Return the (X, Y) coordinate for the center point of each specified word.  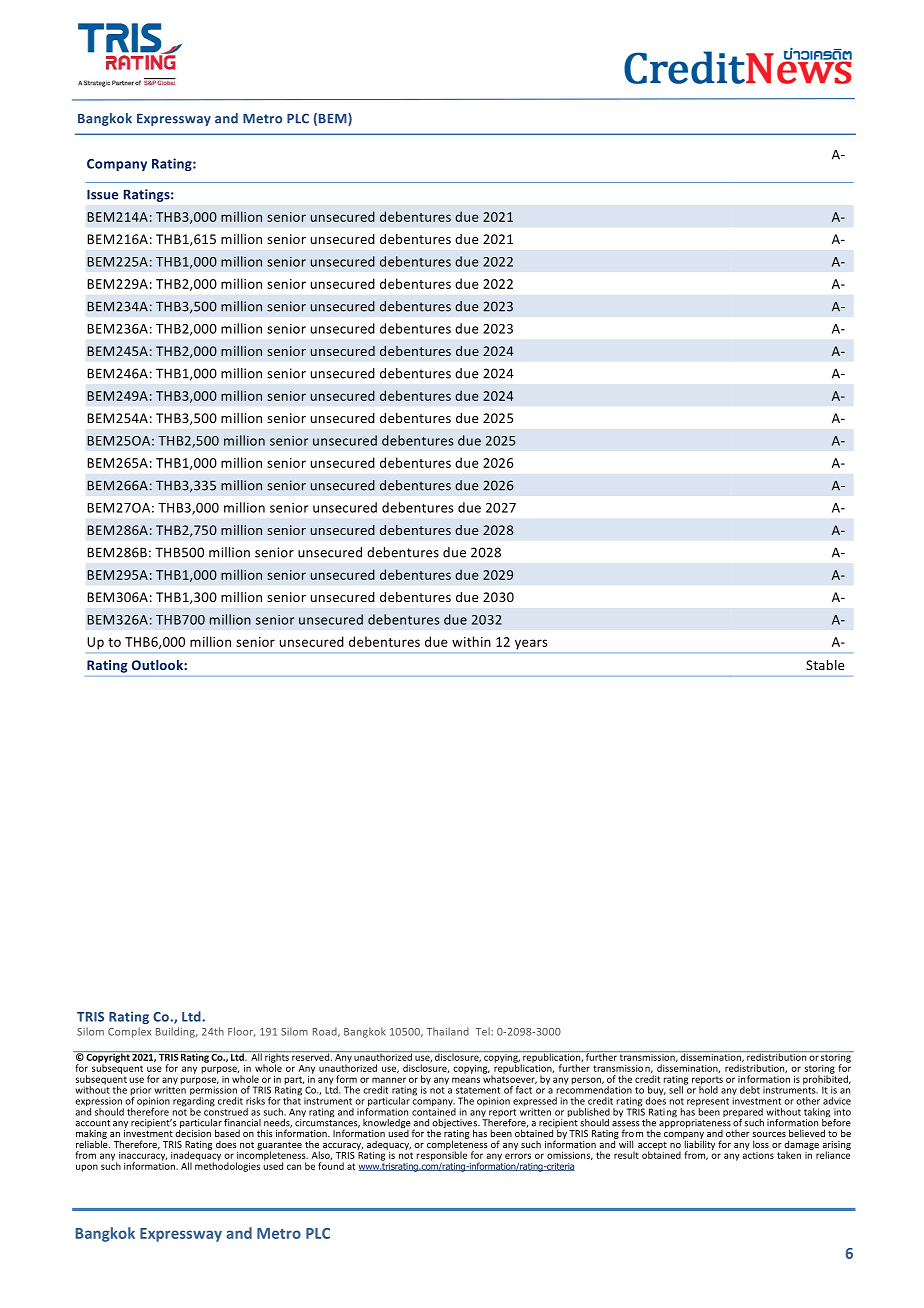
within (471, 641)
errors (518, 1156)
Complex (129, 1032)
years (531, 644)
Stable (825, 665)
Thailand (448, 1031)
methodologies (227, 1166)
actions (758, 1154)
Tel (484, 1031)
